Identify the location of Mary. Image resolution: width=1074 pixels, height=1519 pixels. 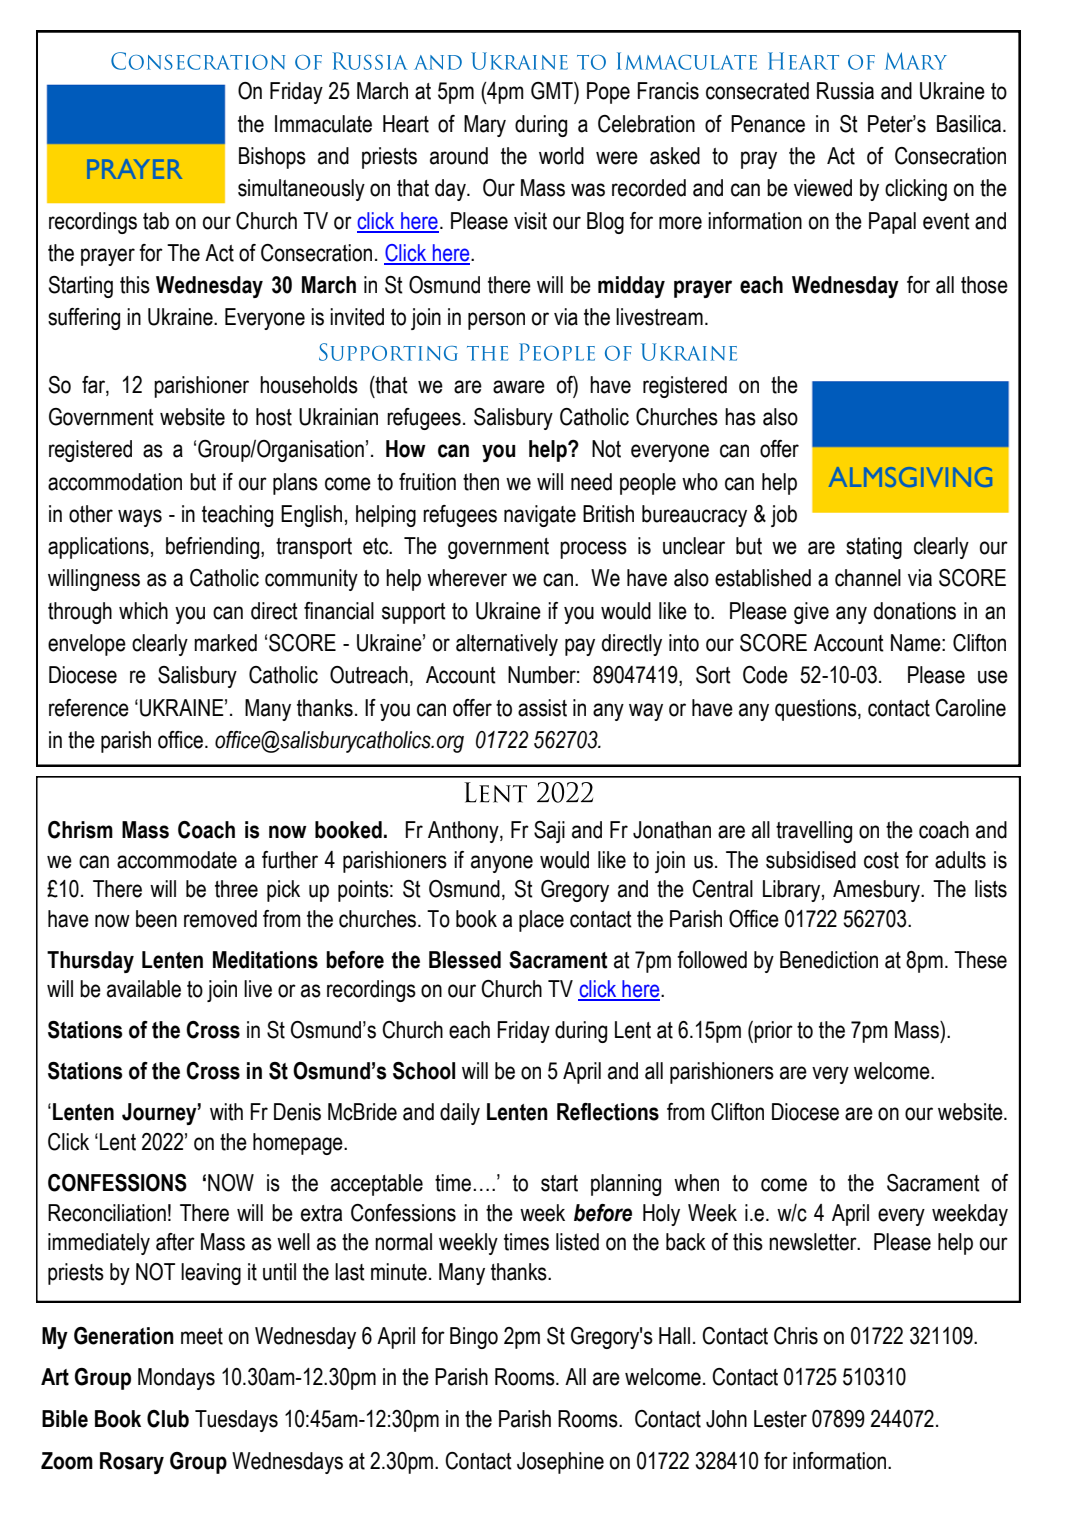
(485, 126).
